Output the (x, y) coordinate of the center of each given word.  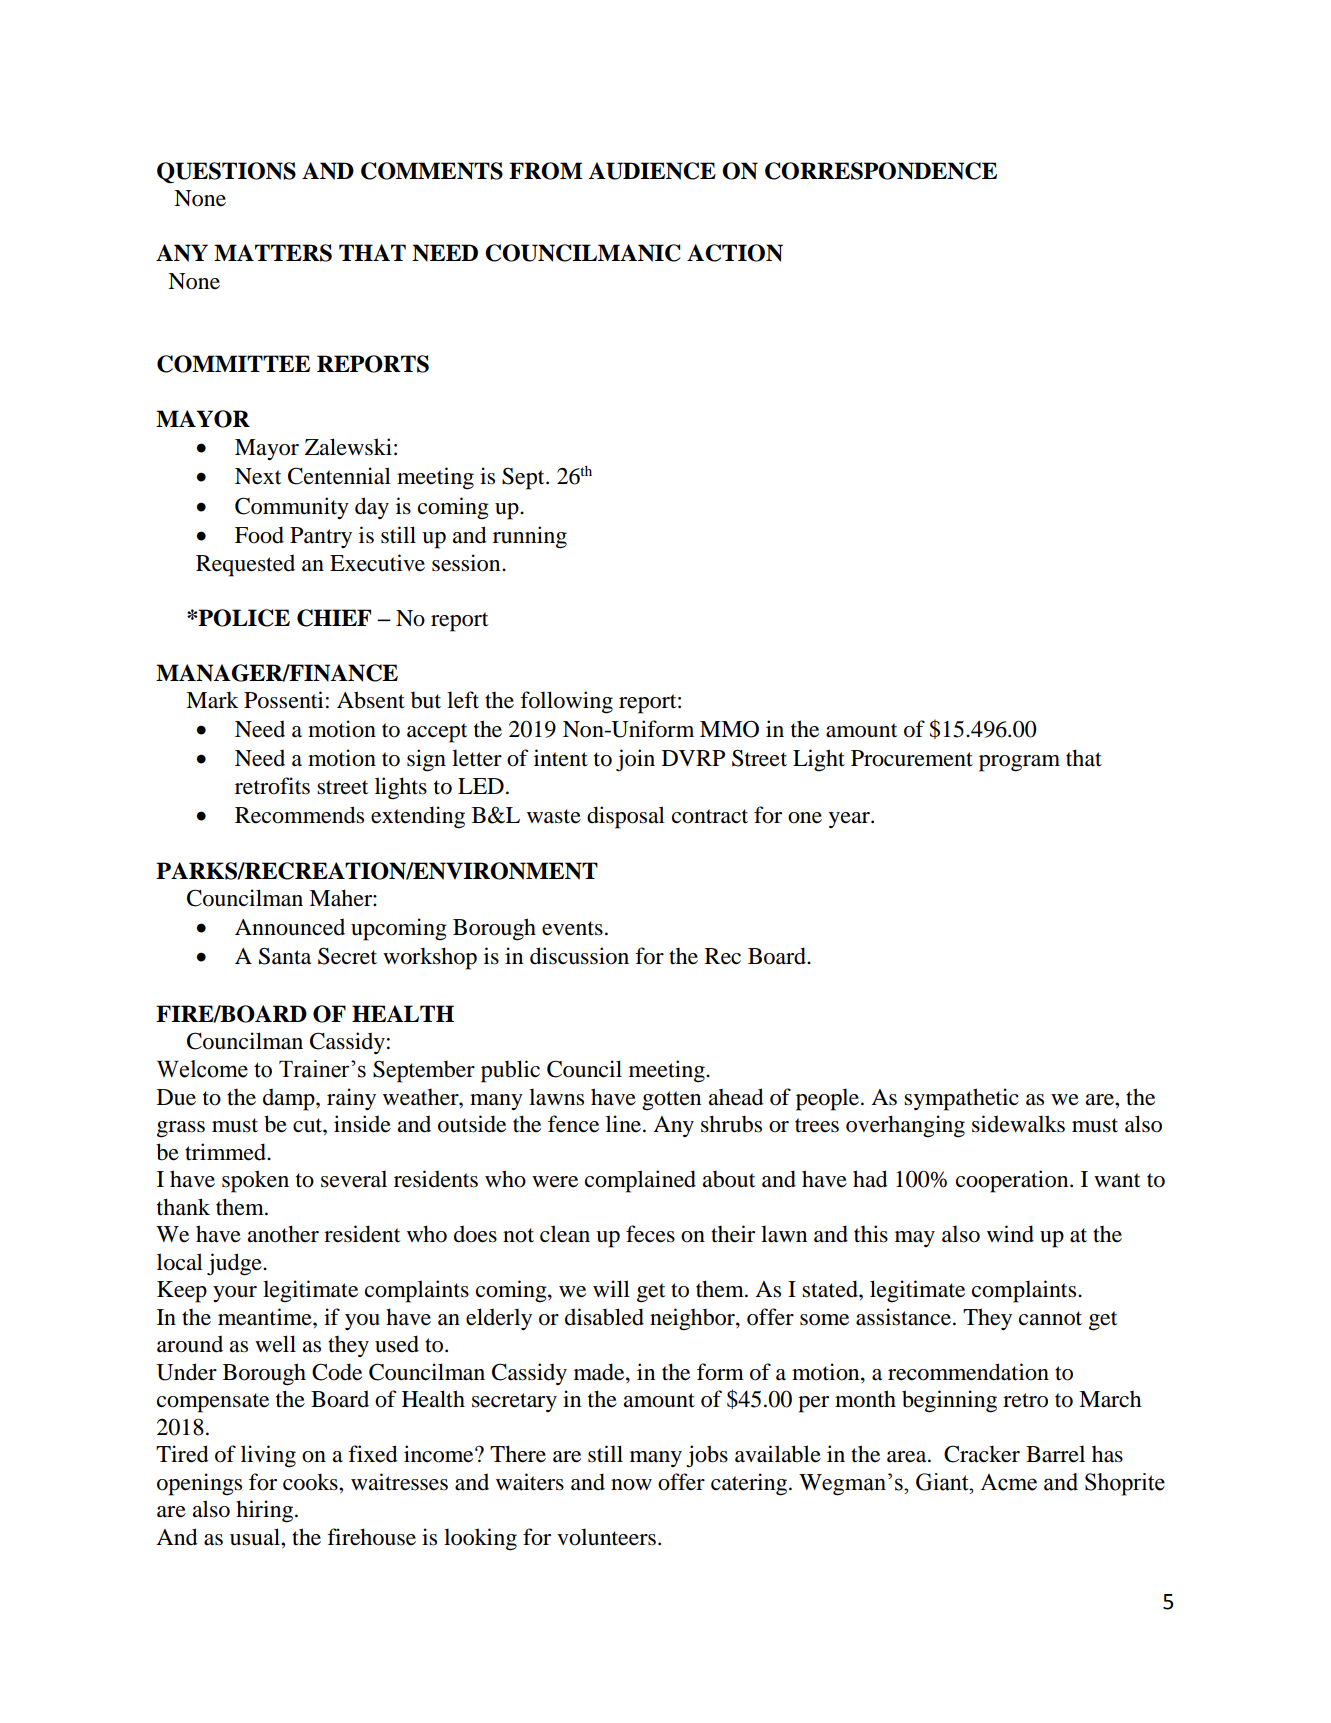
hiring (266, 1511)
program (1019, 763)
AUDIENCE (652, 171)
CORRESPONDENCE (881, 171)
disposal (626, 817)
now (631, 1485)
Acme (1008, 1482)
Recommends (299, 815)
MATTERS (273, 253)
